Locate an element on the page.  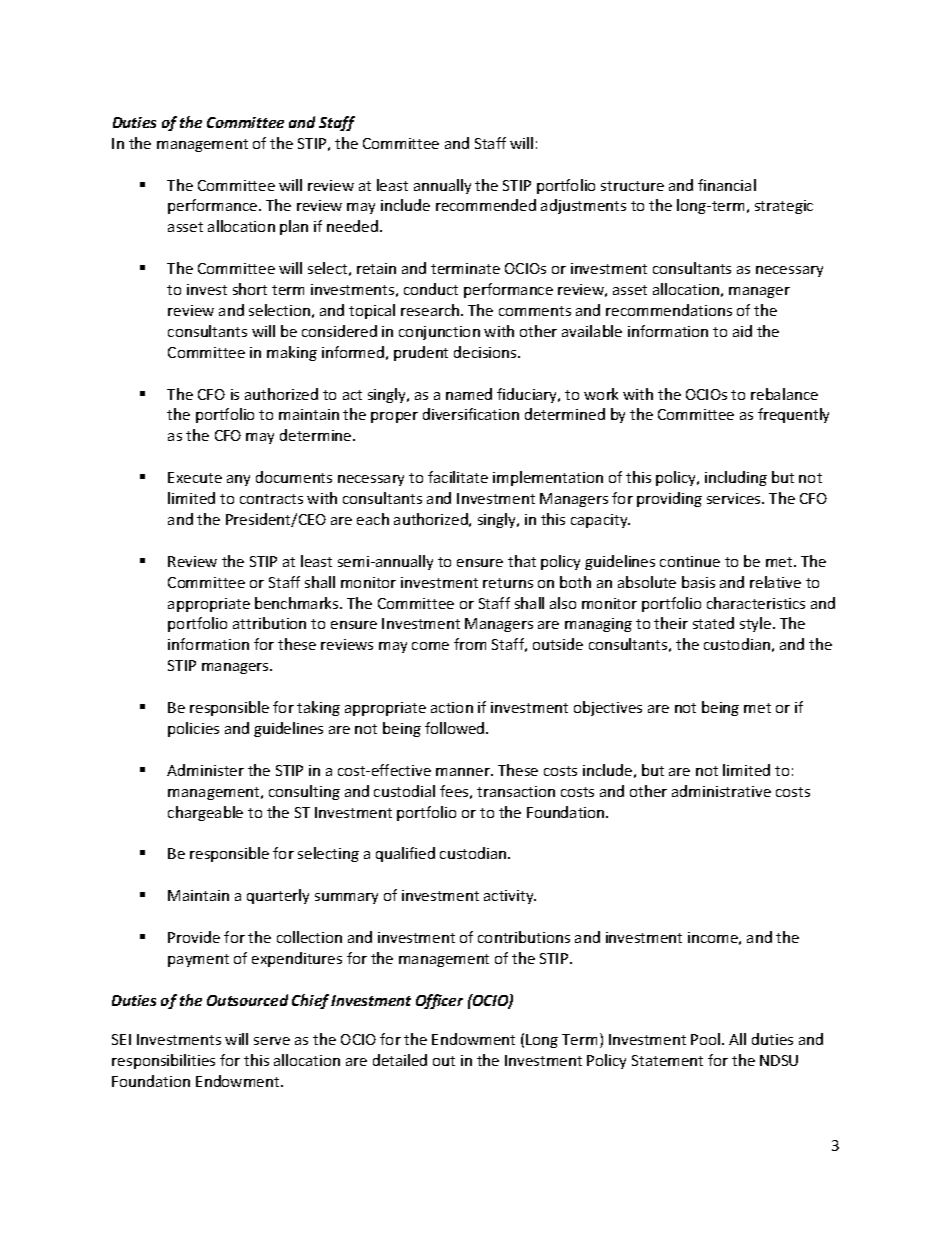
diversification is located at coordinates (471, 414).
